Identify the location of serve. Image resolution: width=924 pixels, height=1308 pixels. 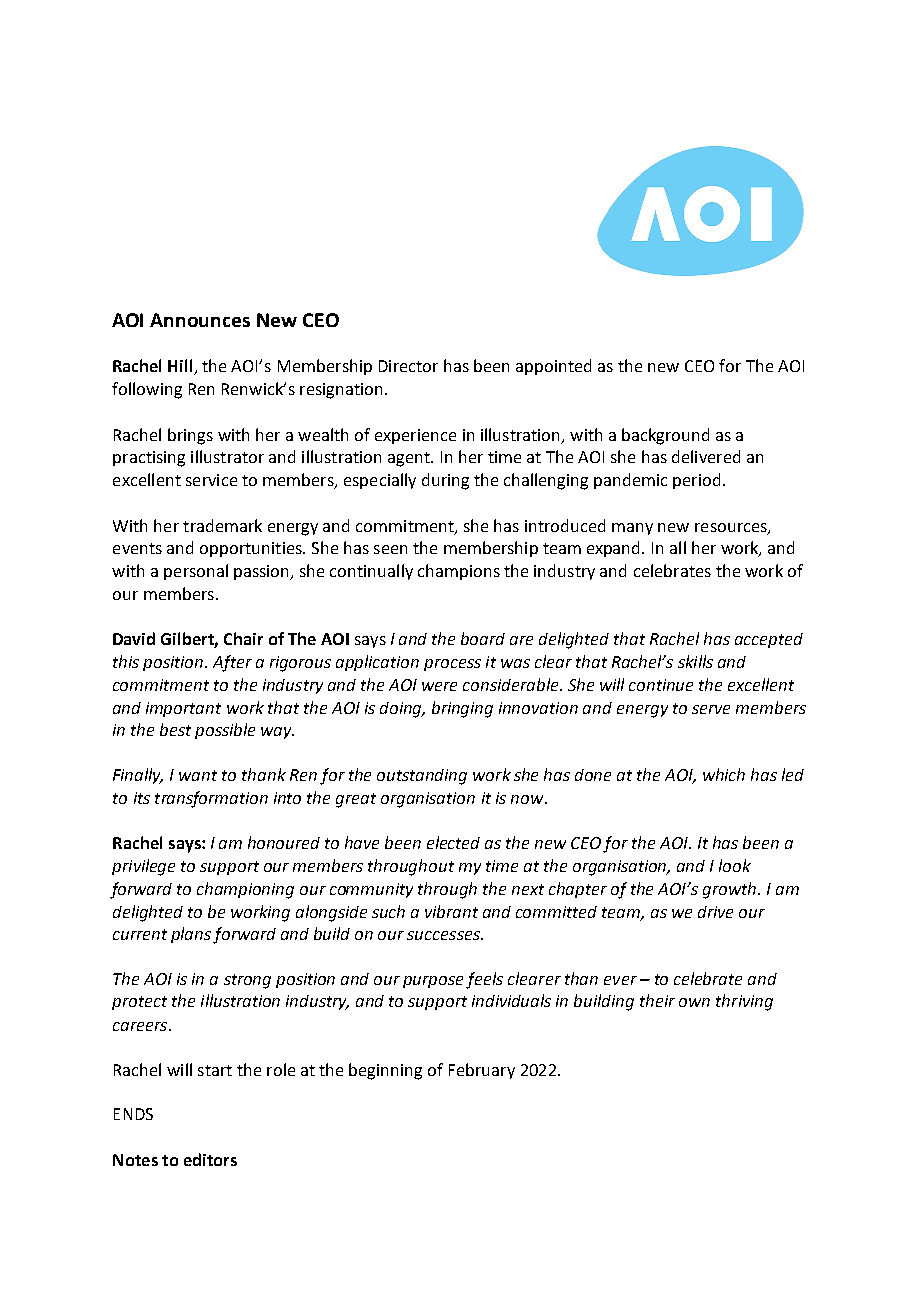
(711, 709).
